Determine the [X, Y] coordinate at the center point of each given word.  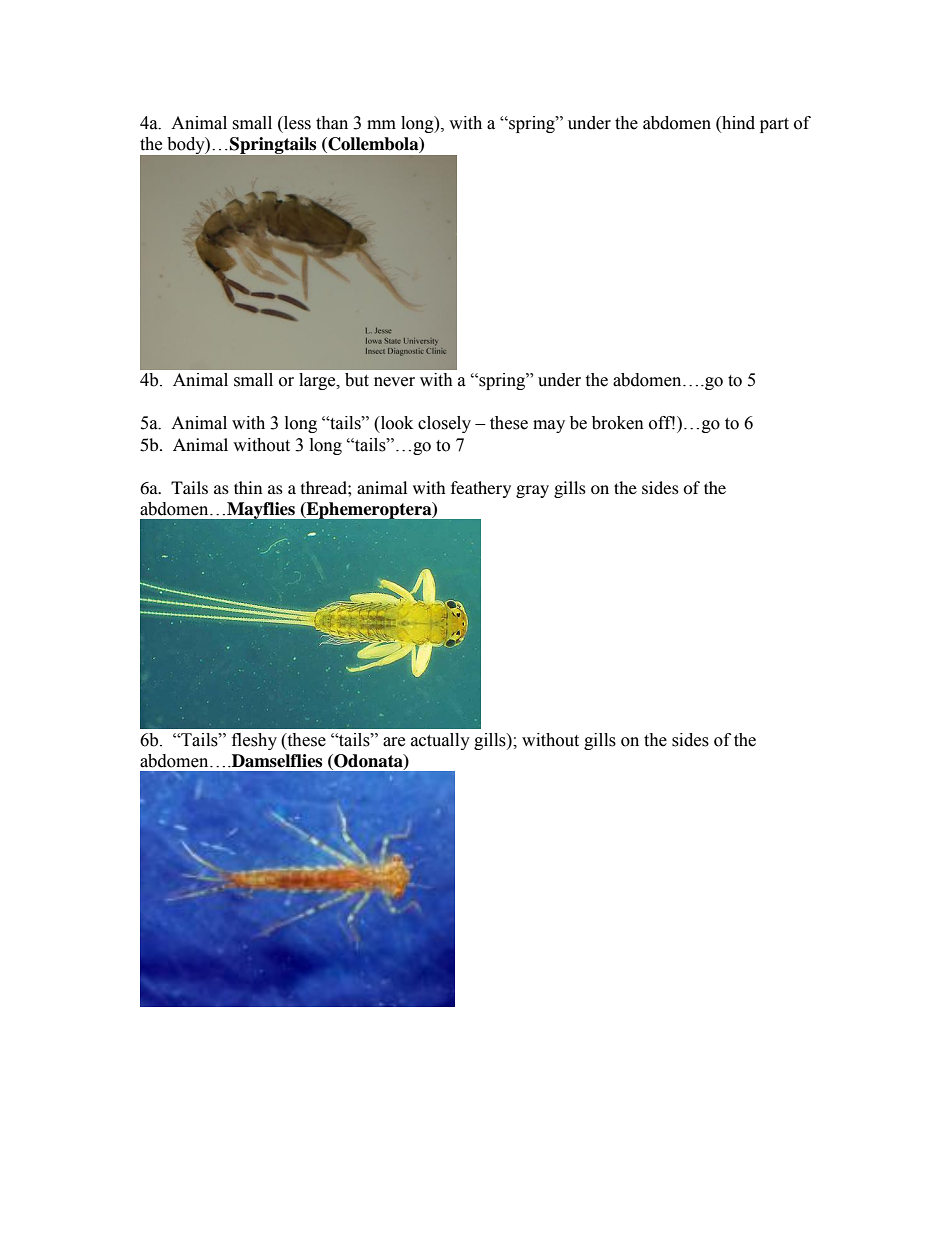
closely [444, 424]
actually [440, 741]
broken [618, 423]
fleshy [254, 741]
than [332, 123]
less [296, 123]
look [396, 423]
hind [737, 124]
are [394, 742]
